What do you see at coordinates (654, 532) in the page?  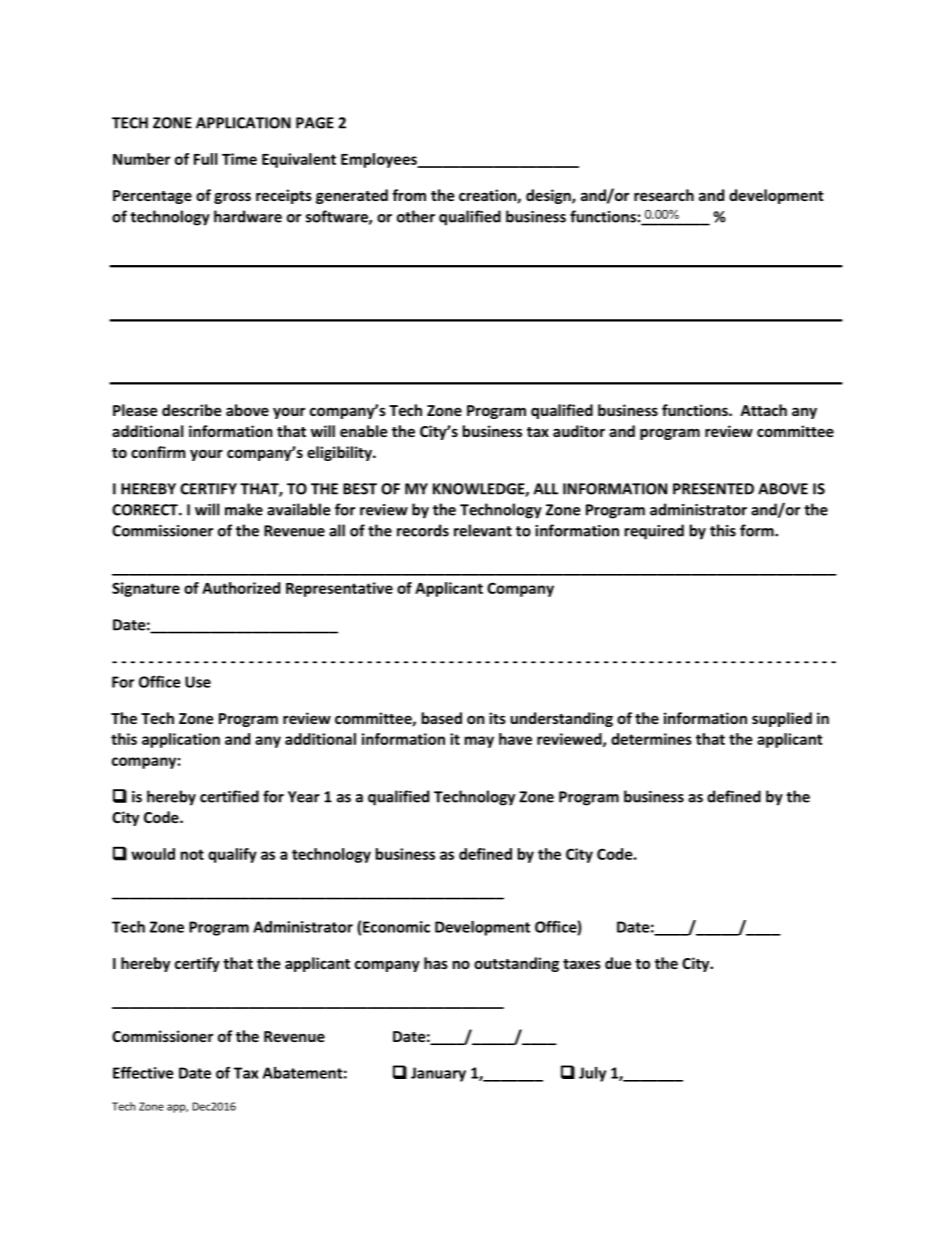 I see `required` at bounding box center [654, 532].
